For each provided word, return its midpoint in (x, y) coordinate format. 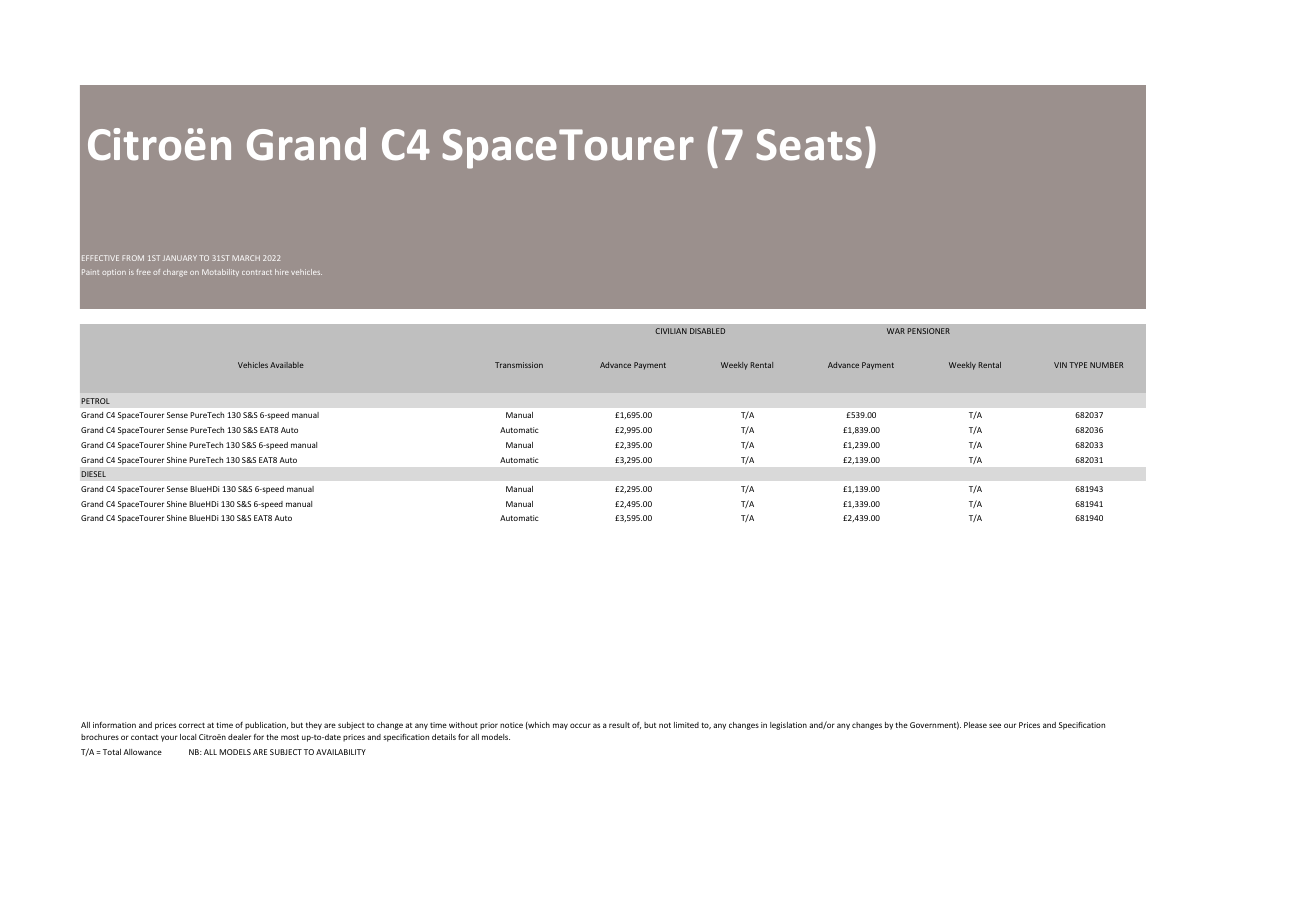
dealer (239, 737)
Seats (809, 145)
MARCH (246, 258)
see (995, 725)
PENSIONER (929, 331)
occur (580, 725)
